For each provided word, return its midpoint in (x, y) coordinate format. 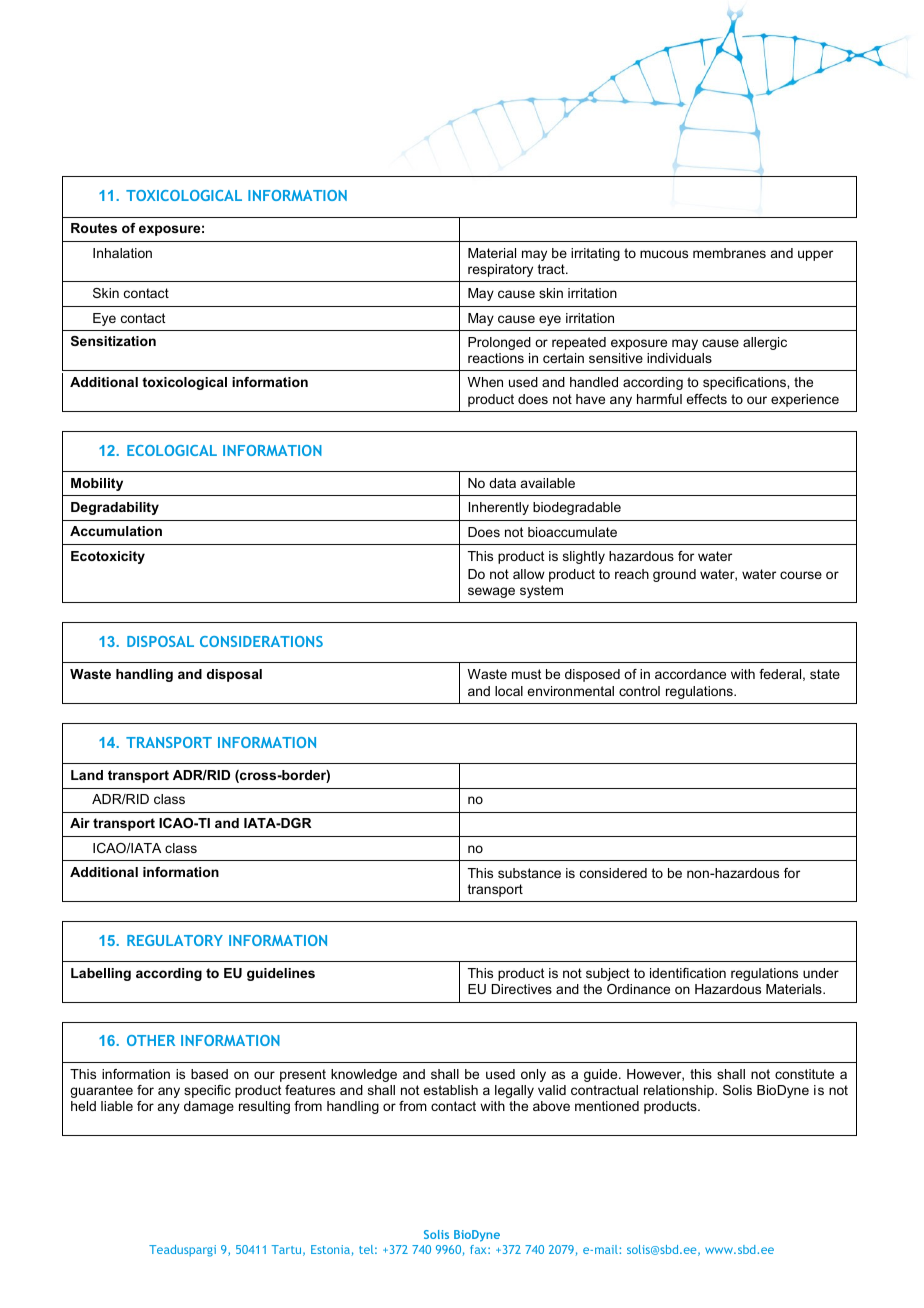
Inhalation (122, 253)
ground (674, 575)
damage (209, 1107)
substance (529, 873)
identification (688, 973)
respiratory (500, 270)
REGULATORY (175, 940)
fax (479, 1249)
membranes (729, 253)
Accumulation (116, 531)
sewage (491, 592)
